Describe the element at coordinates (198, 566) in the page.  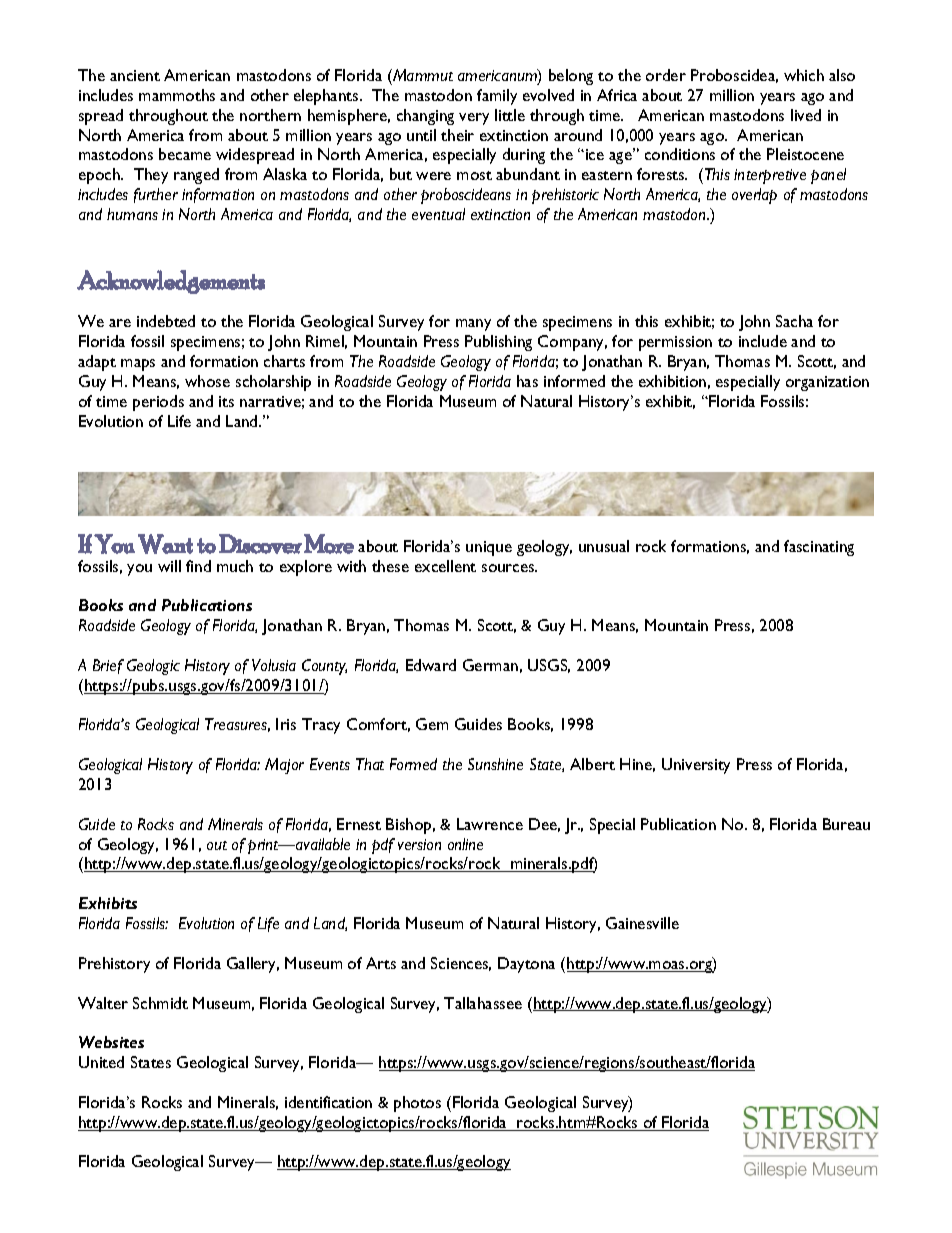
I see `find` at that location.
